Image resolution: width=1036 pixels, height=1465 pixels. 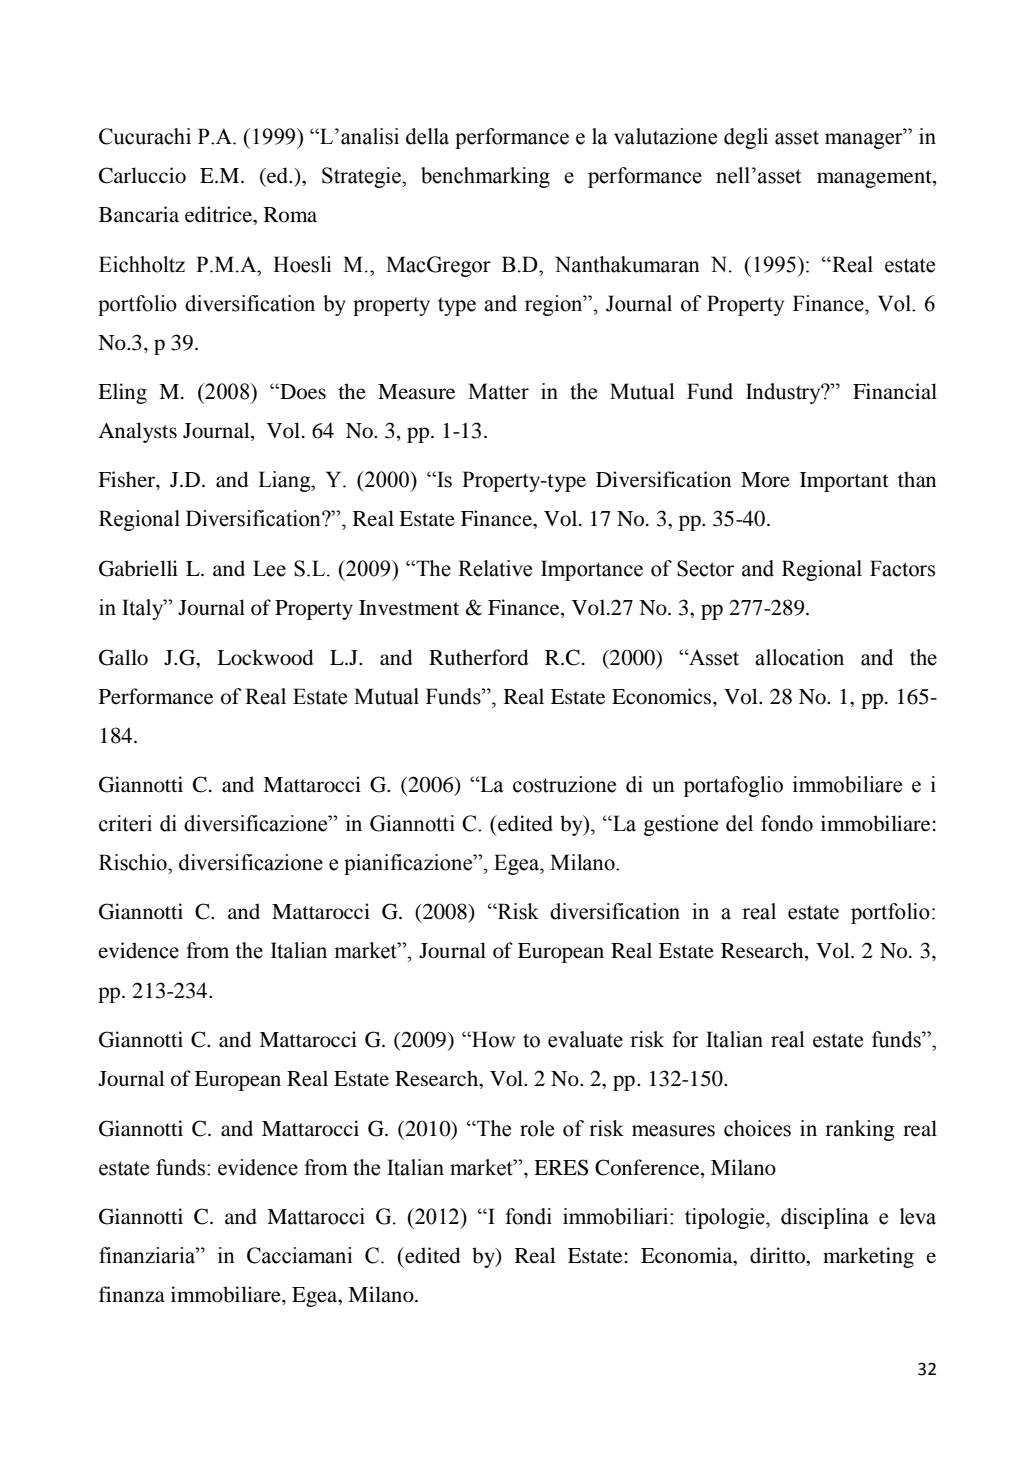 I want to click on benchmarking, so click(x=485, y=177).
